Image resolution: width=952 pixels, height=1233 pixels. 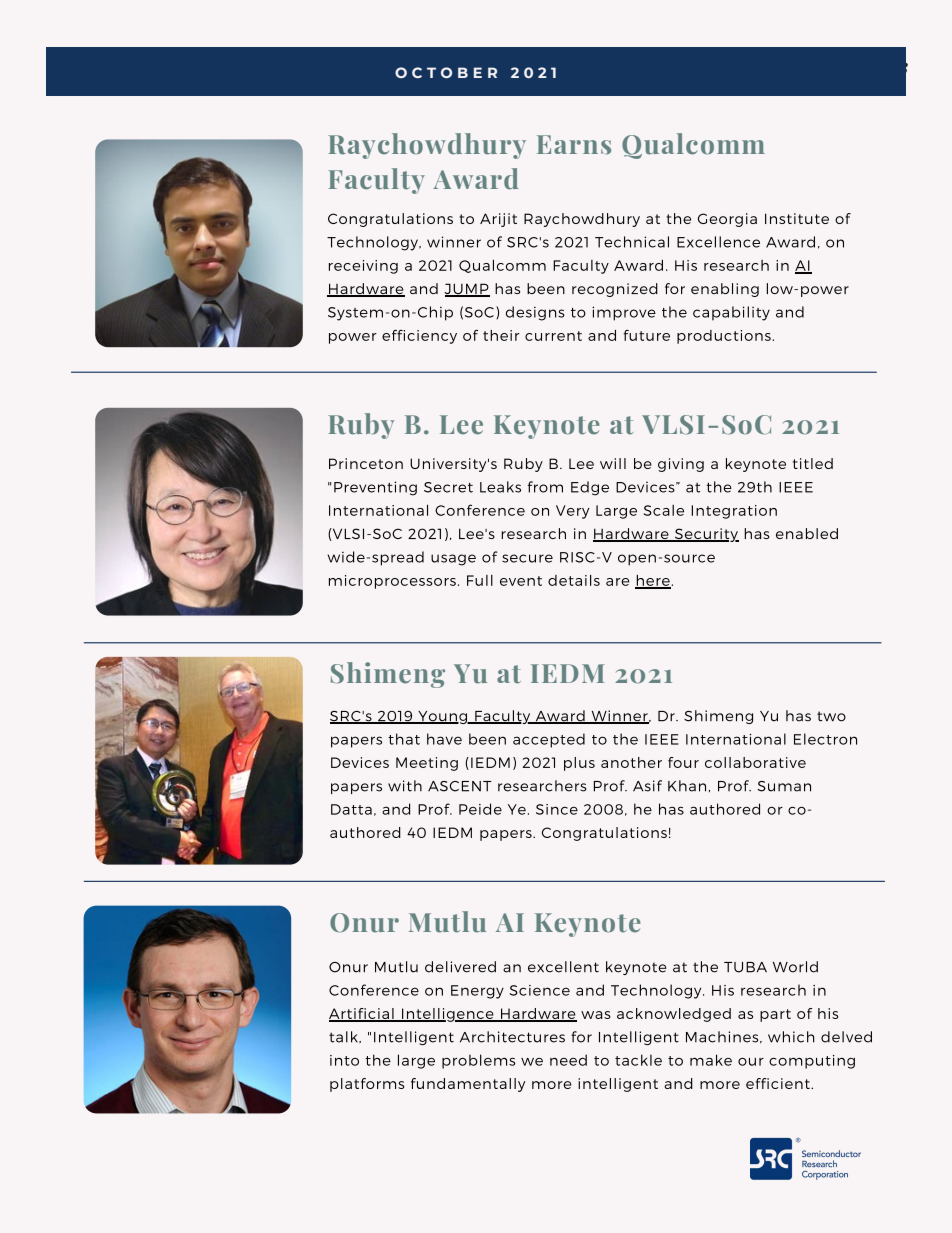 I want to click on platforms, so click(x=367, y=1085).
